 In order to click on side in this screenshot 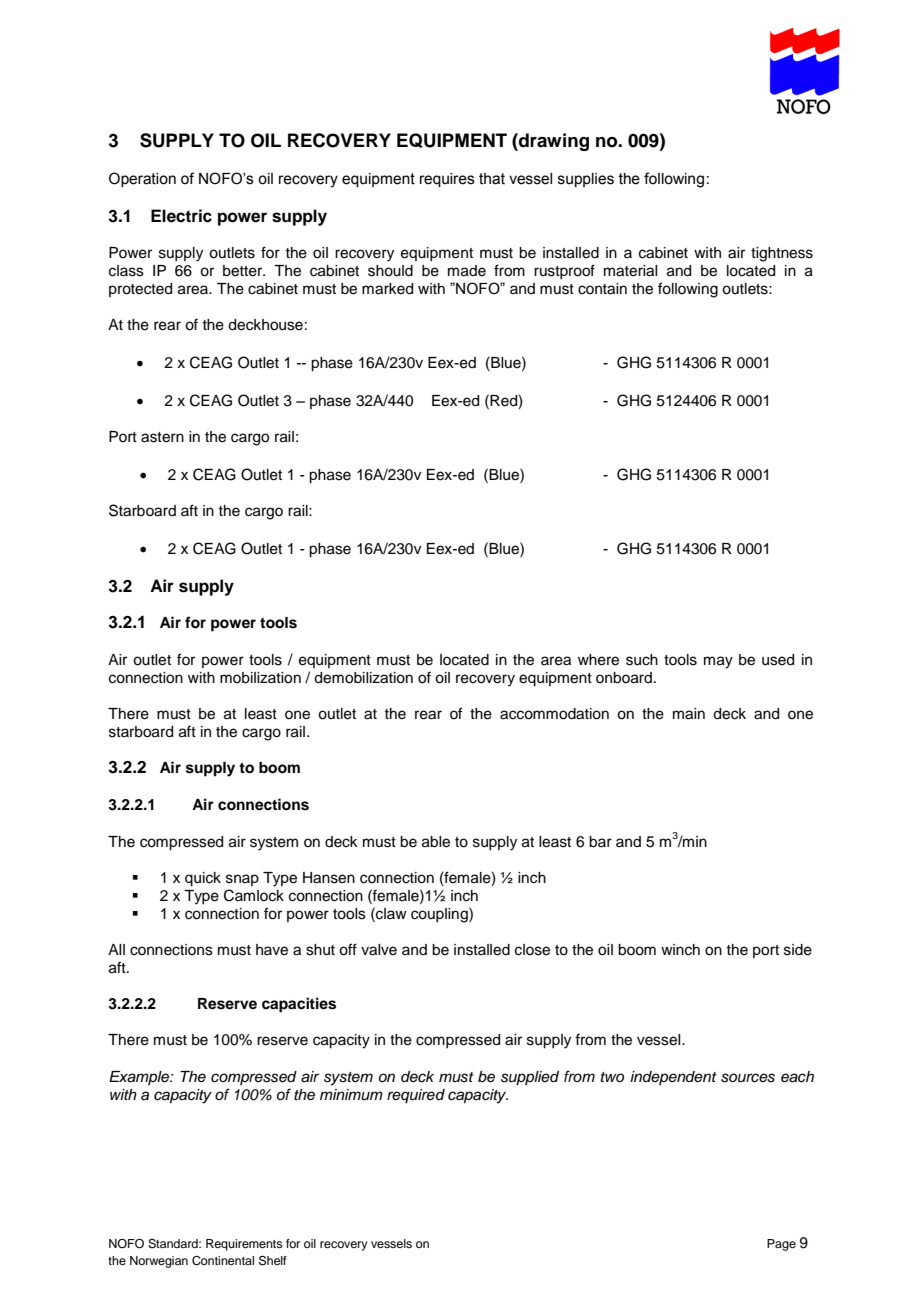, I will do `click(798, 950)`.
